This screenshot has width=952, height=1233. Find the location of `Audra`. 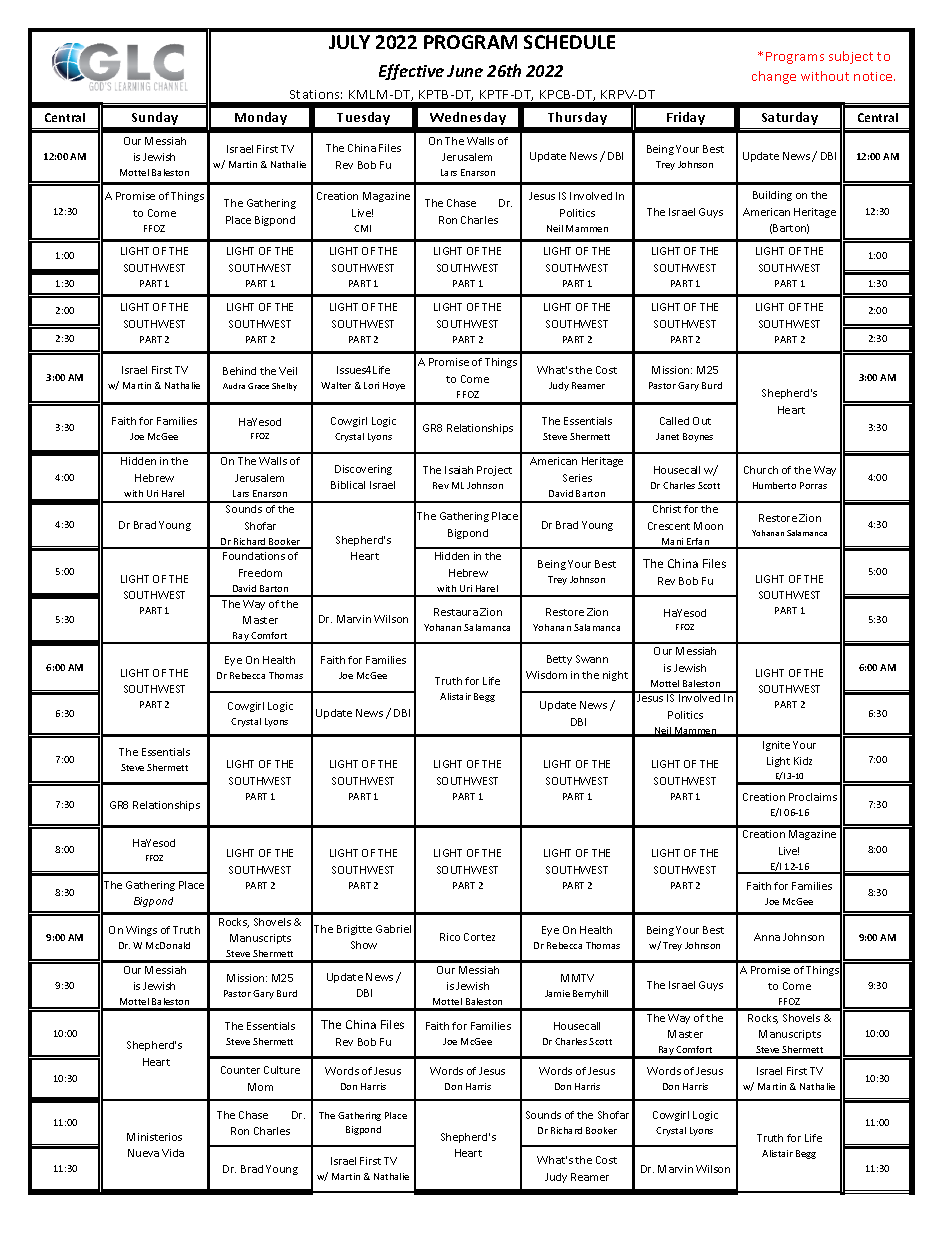

Audra is located at coordinates (234, 386).
